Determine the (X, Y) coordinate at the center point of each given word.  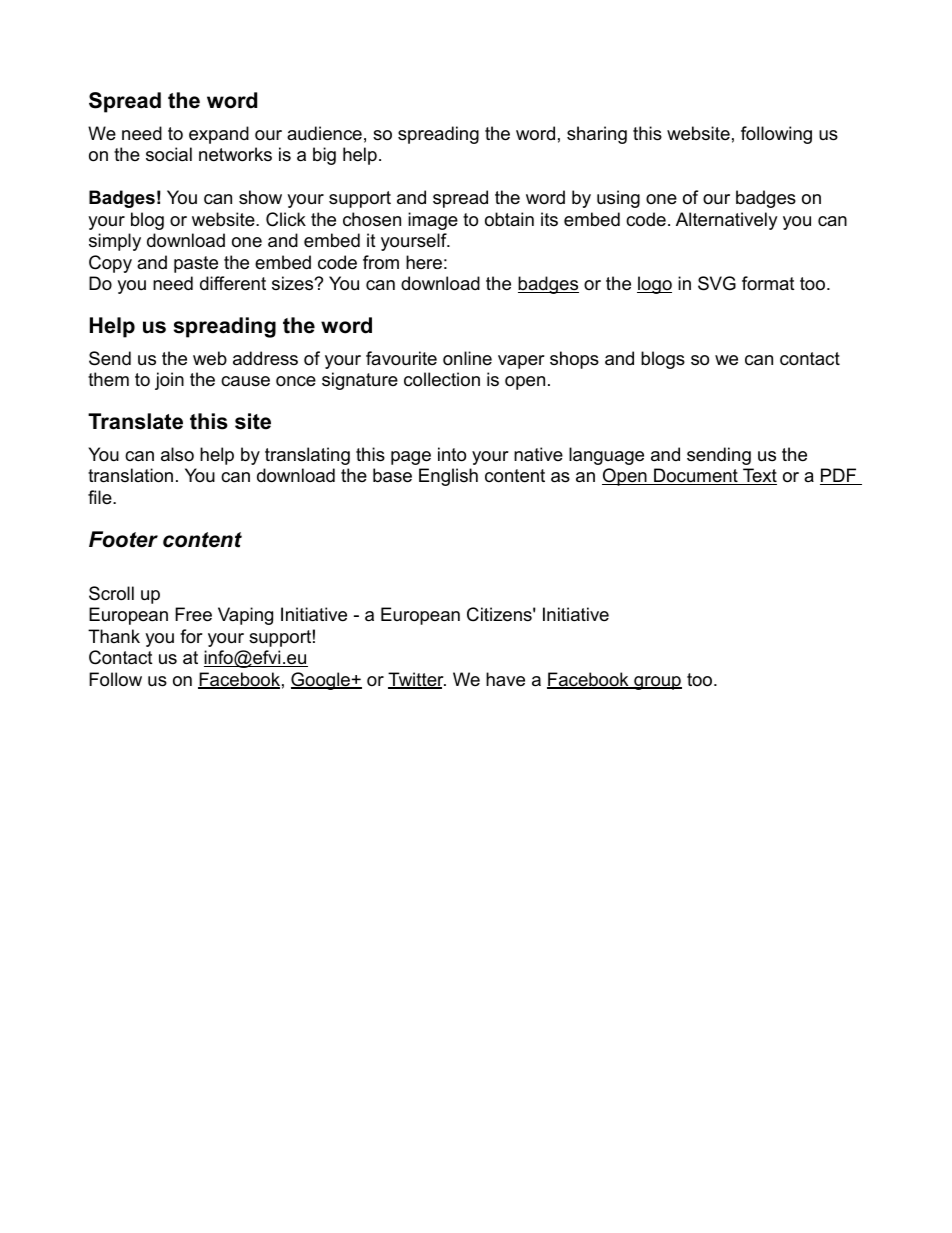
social (169, 154)
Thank (114, 636)
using (618, 199)
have (505, 679)
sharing (597, 135)
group (657, 683)
